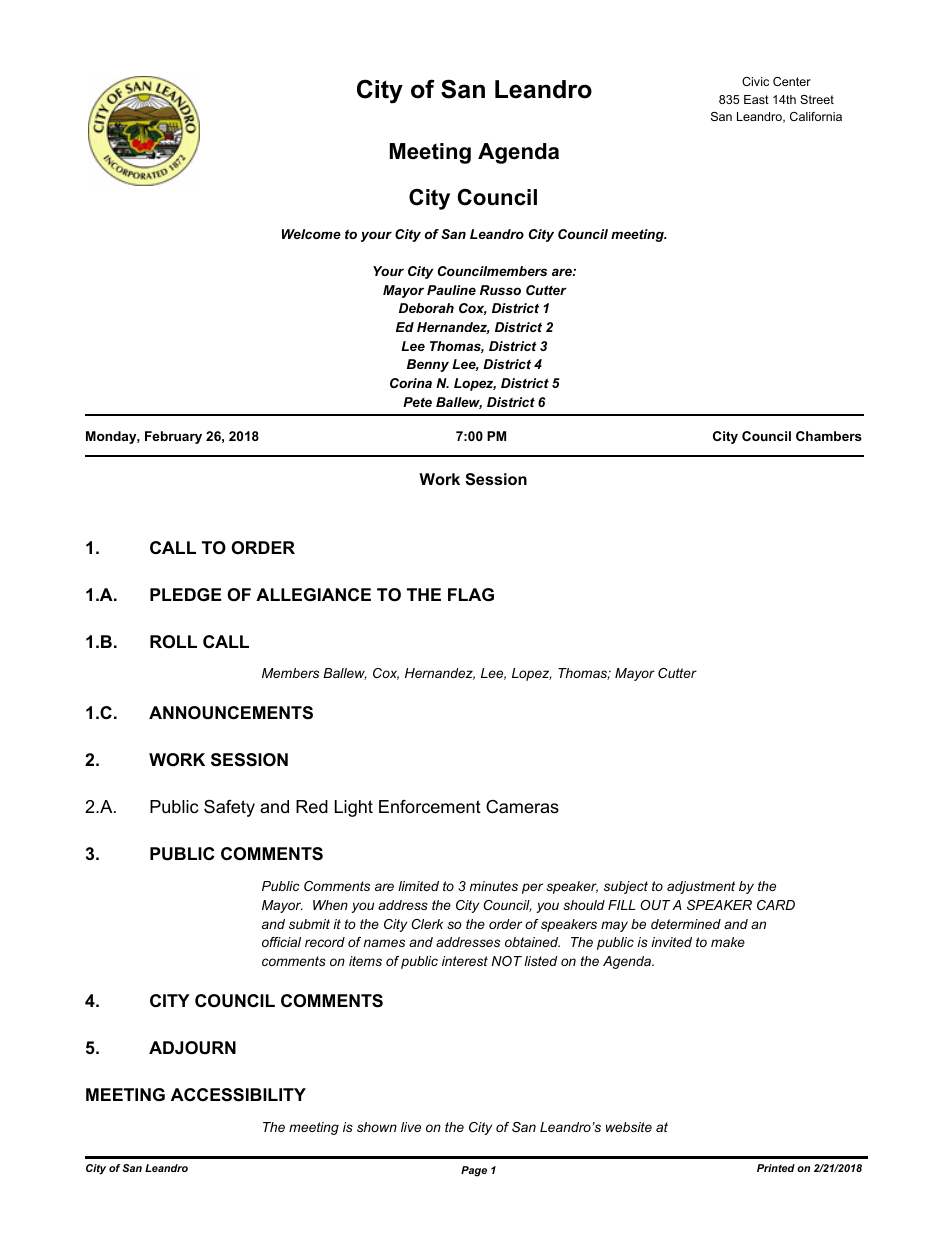 The height and width of the document is (1233, 952). I want to click on Chambers, so click(829, 436).
